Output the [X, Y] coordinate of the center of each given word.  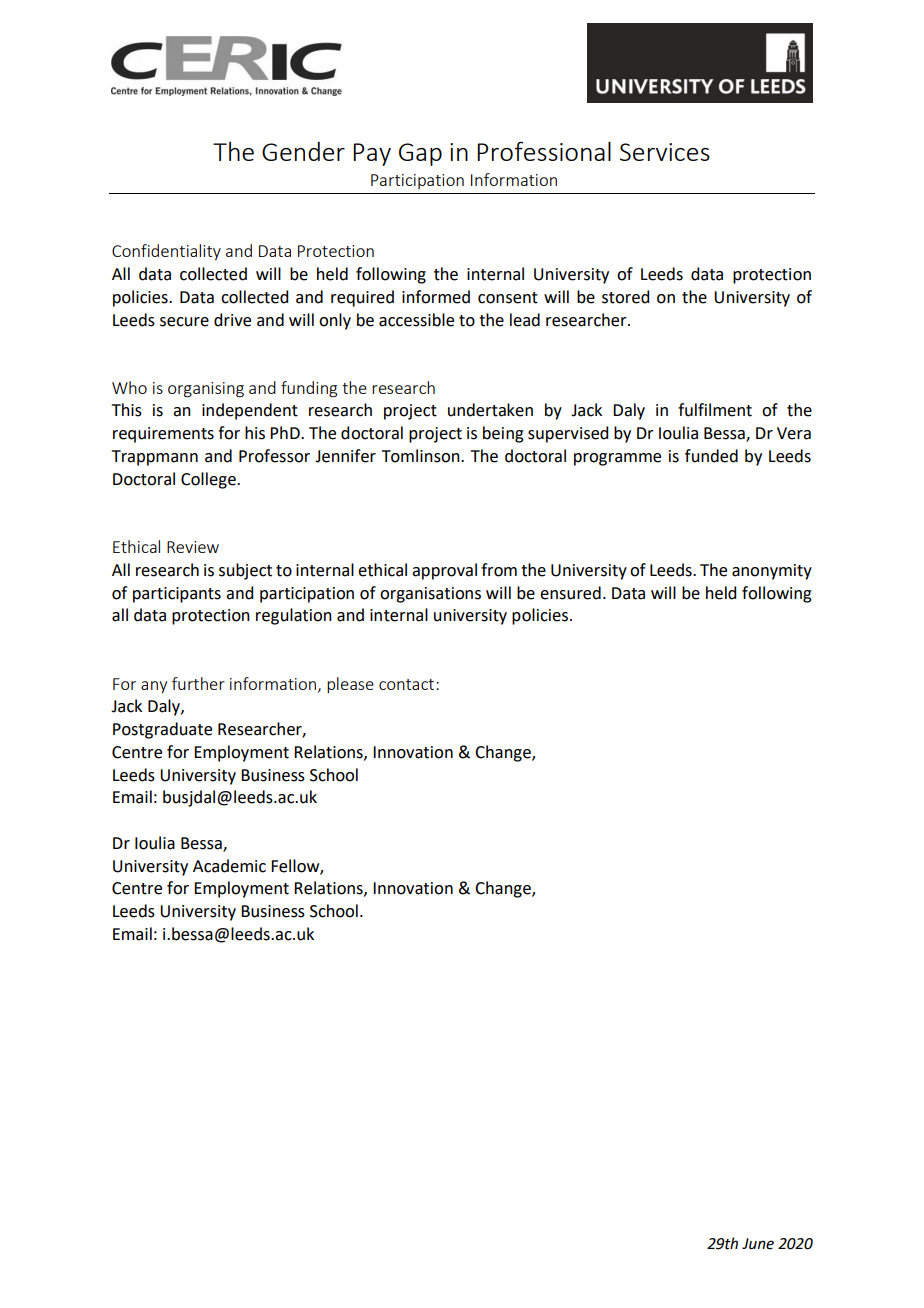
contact [406, 684]
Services [665, 152]
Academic [229, 866]
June [758, 1244]
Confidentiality [166, 252]
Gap [420, 154]
